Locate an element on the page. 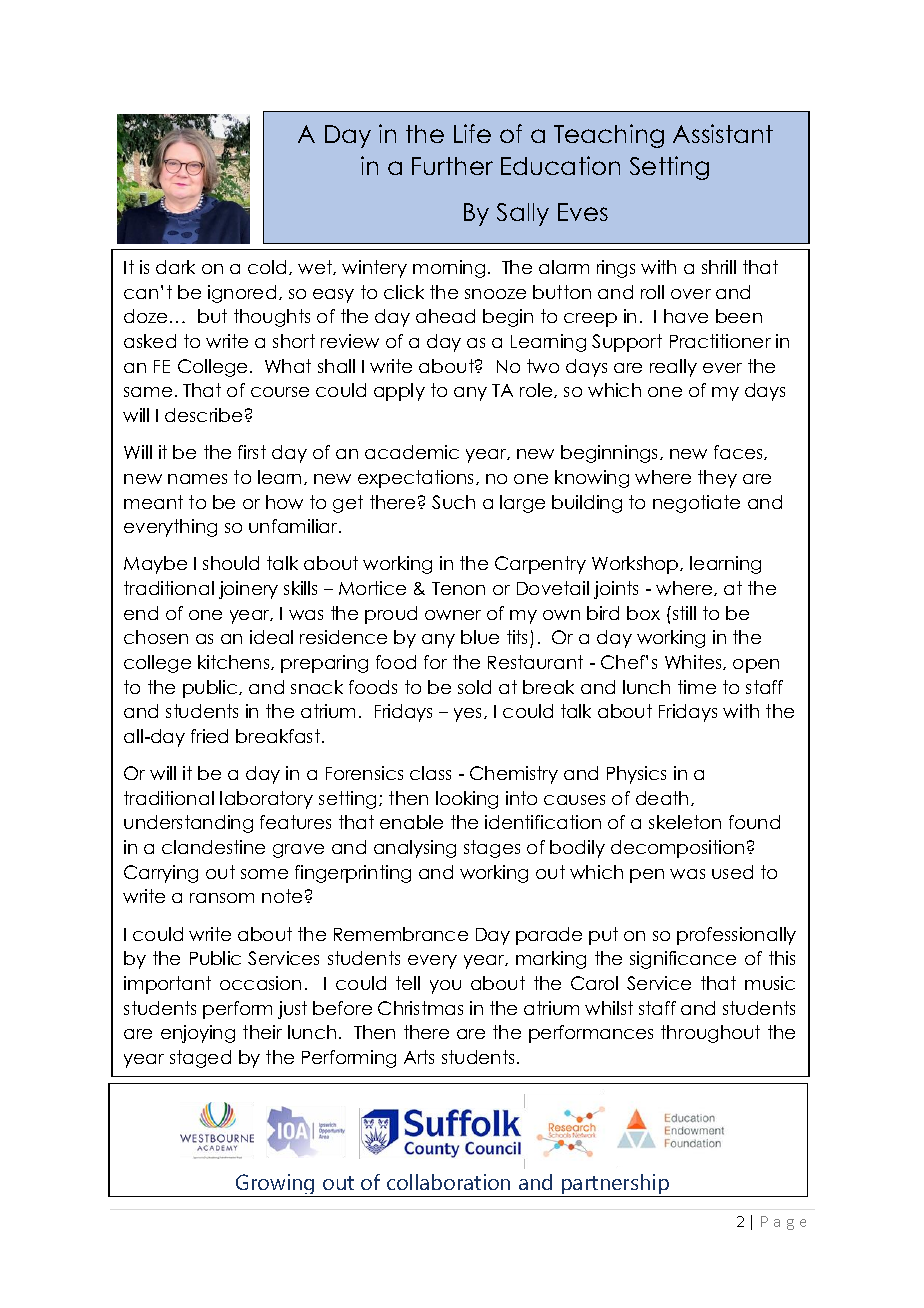  Growing is located at coordinates (275, 1185).
